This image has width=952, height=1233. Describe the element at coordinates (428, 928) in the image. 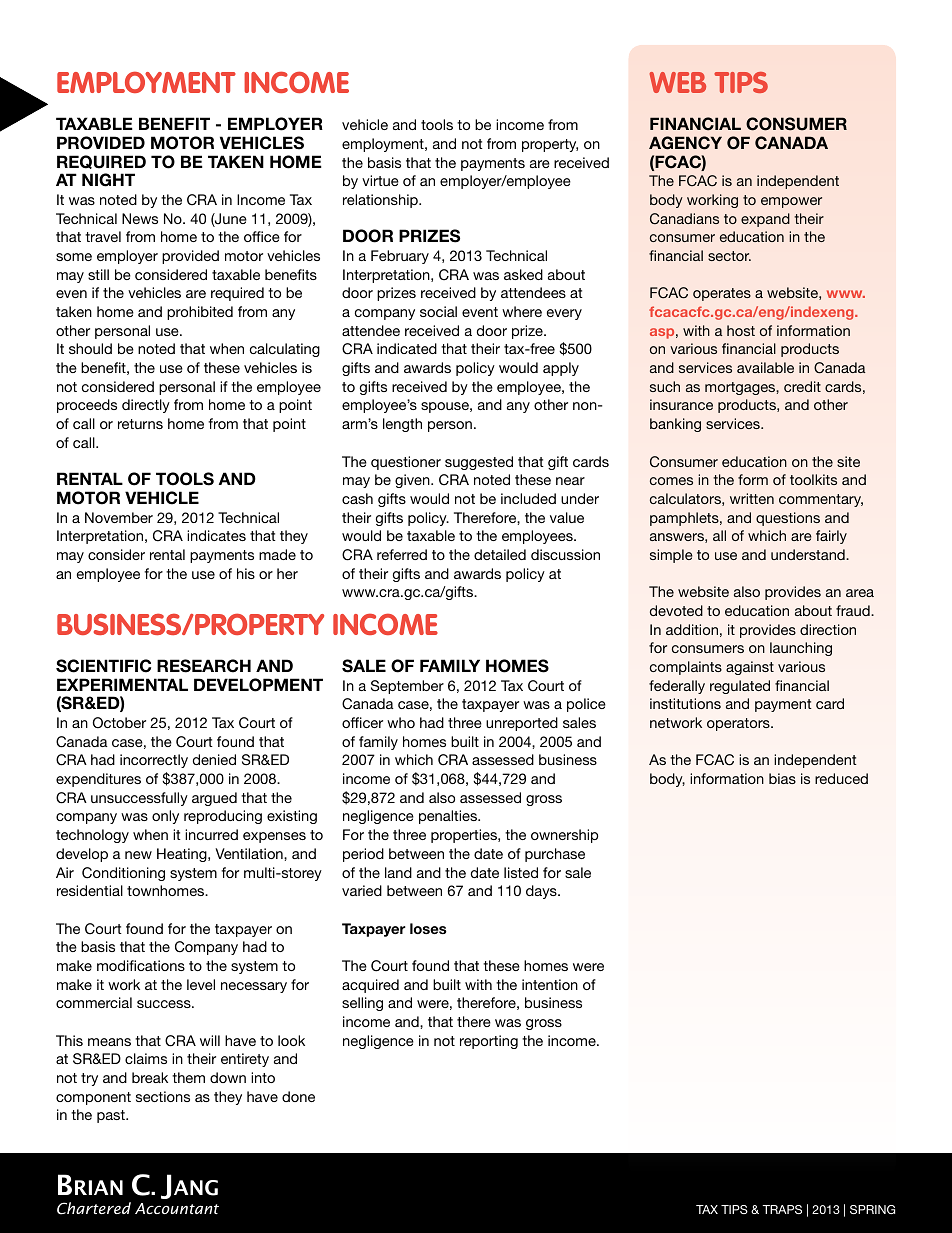

I see `loses` at that location.
